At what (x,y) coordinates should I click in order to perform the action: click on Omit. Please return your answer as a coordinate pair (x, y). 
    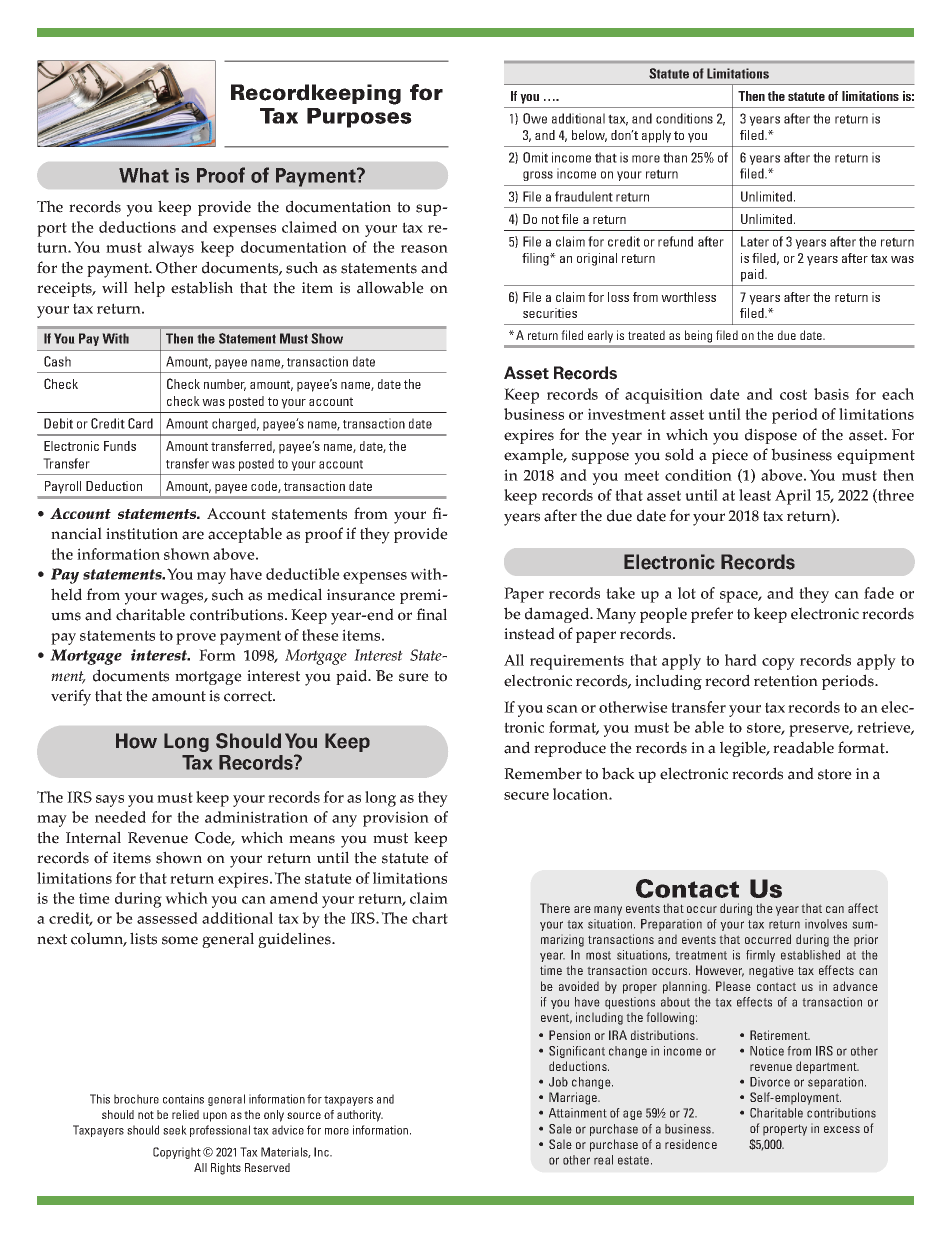
    Looking at the image, I should click on (535, 157).
